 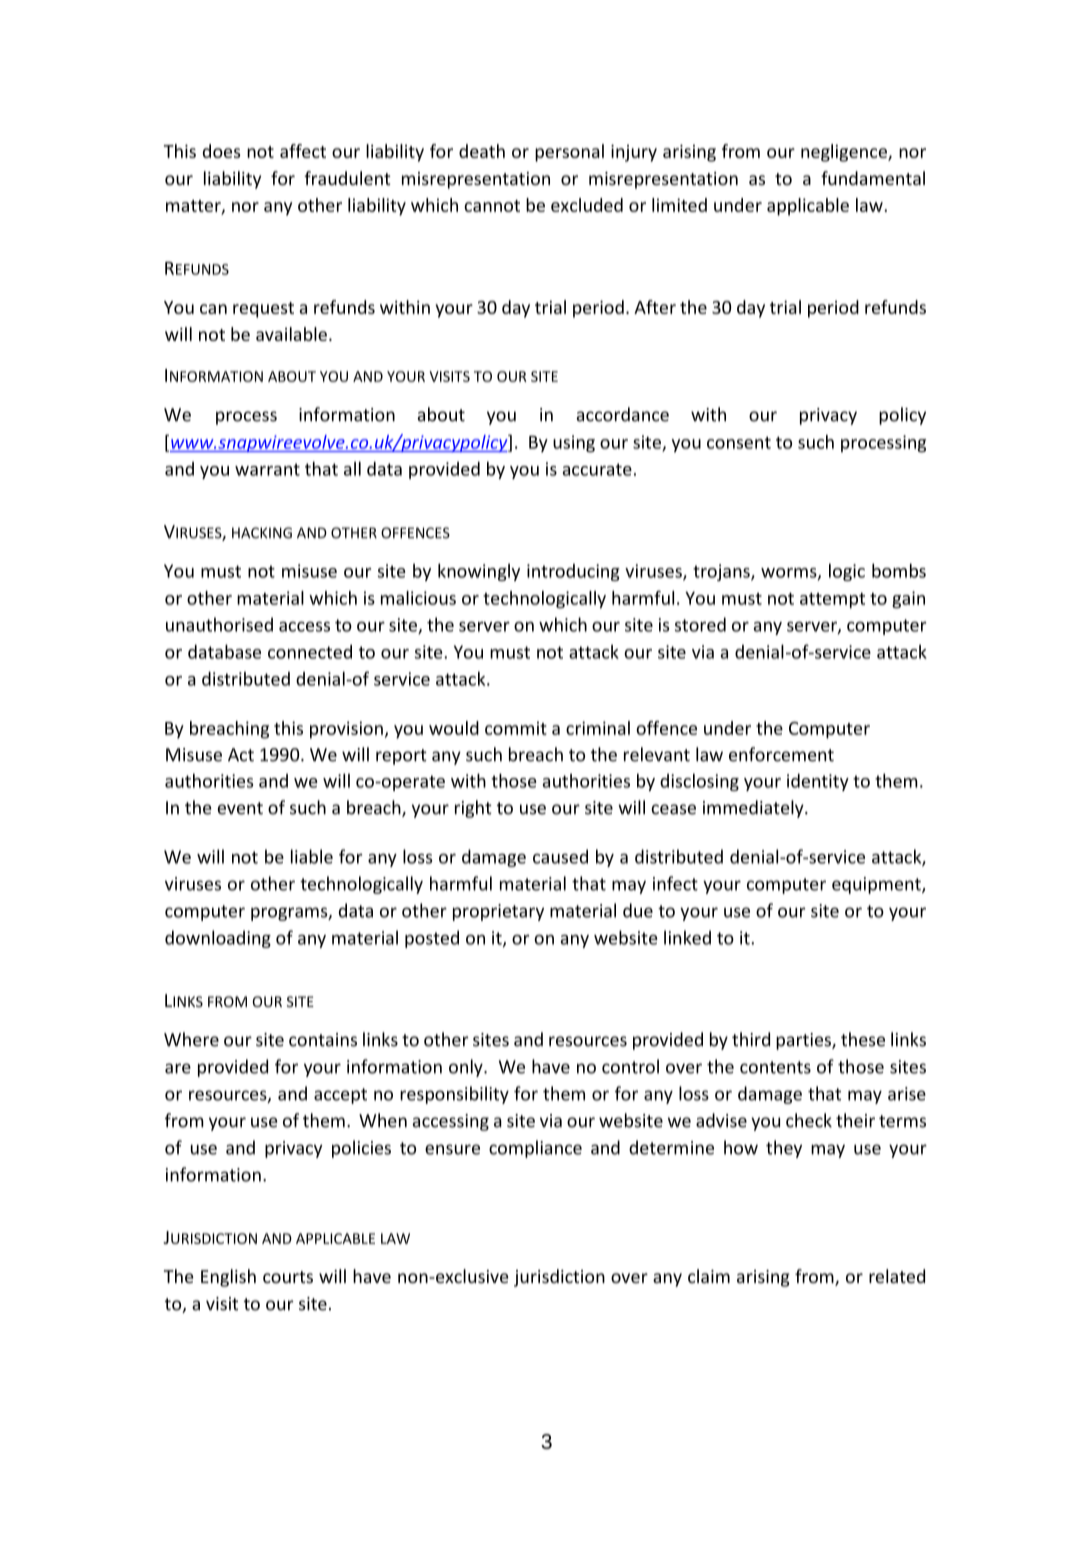 What do you see at coordinates (218, 939) in the document?
I see `downloading` at bounding box center [218, 939].
